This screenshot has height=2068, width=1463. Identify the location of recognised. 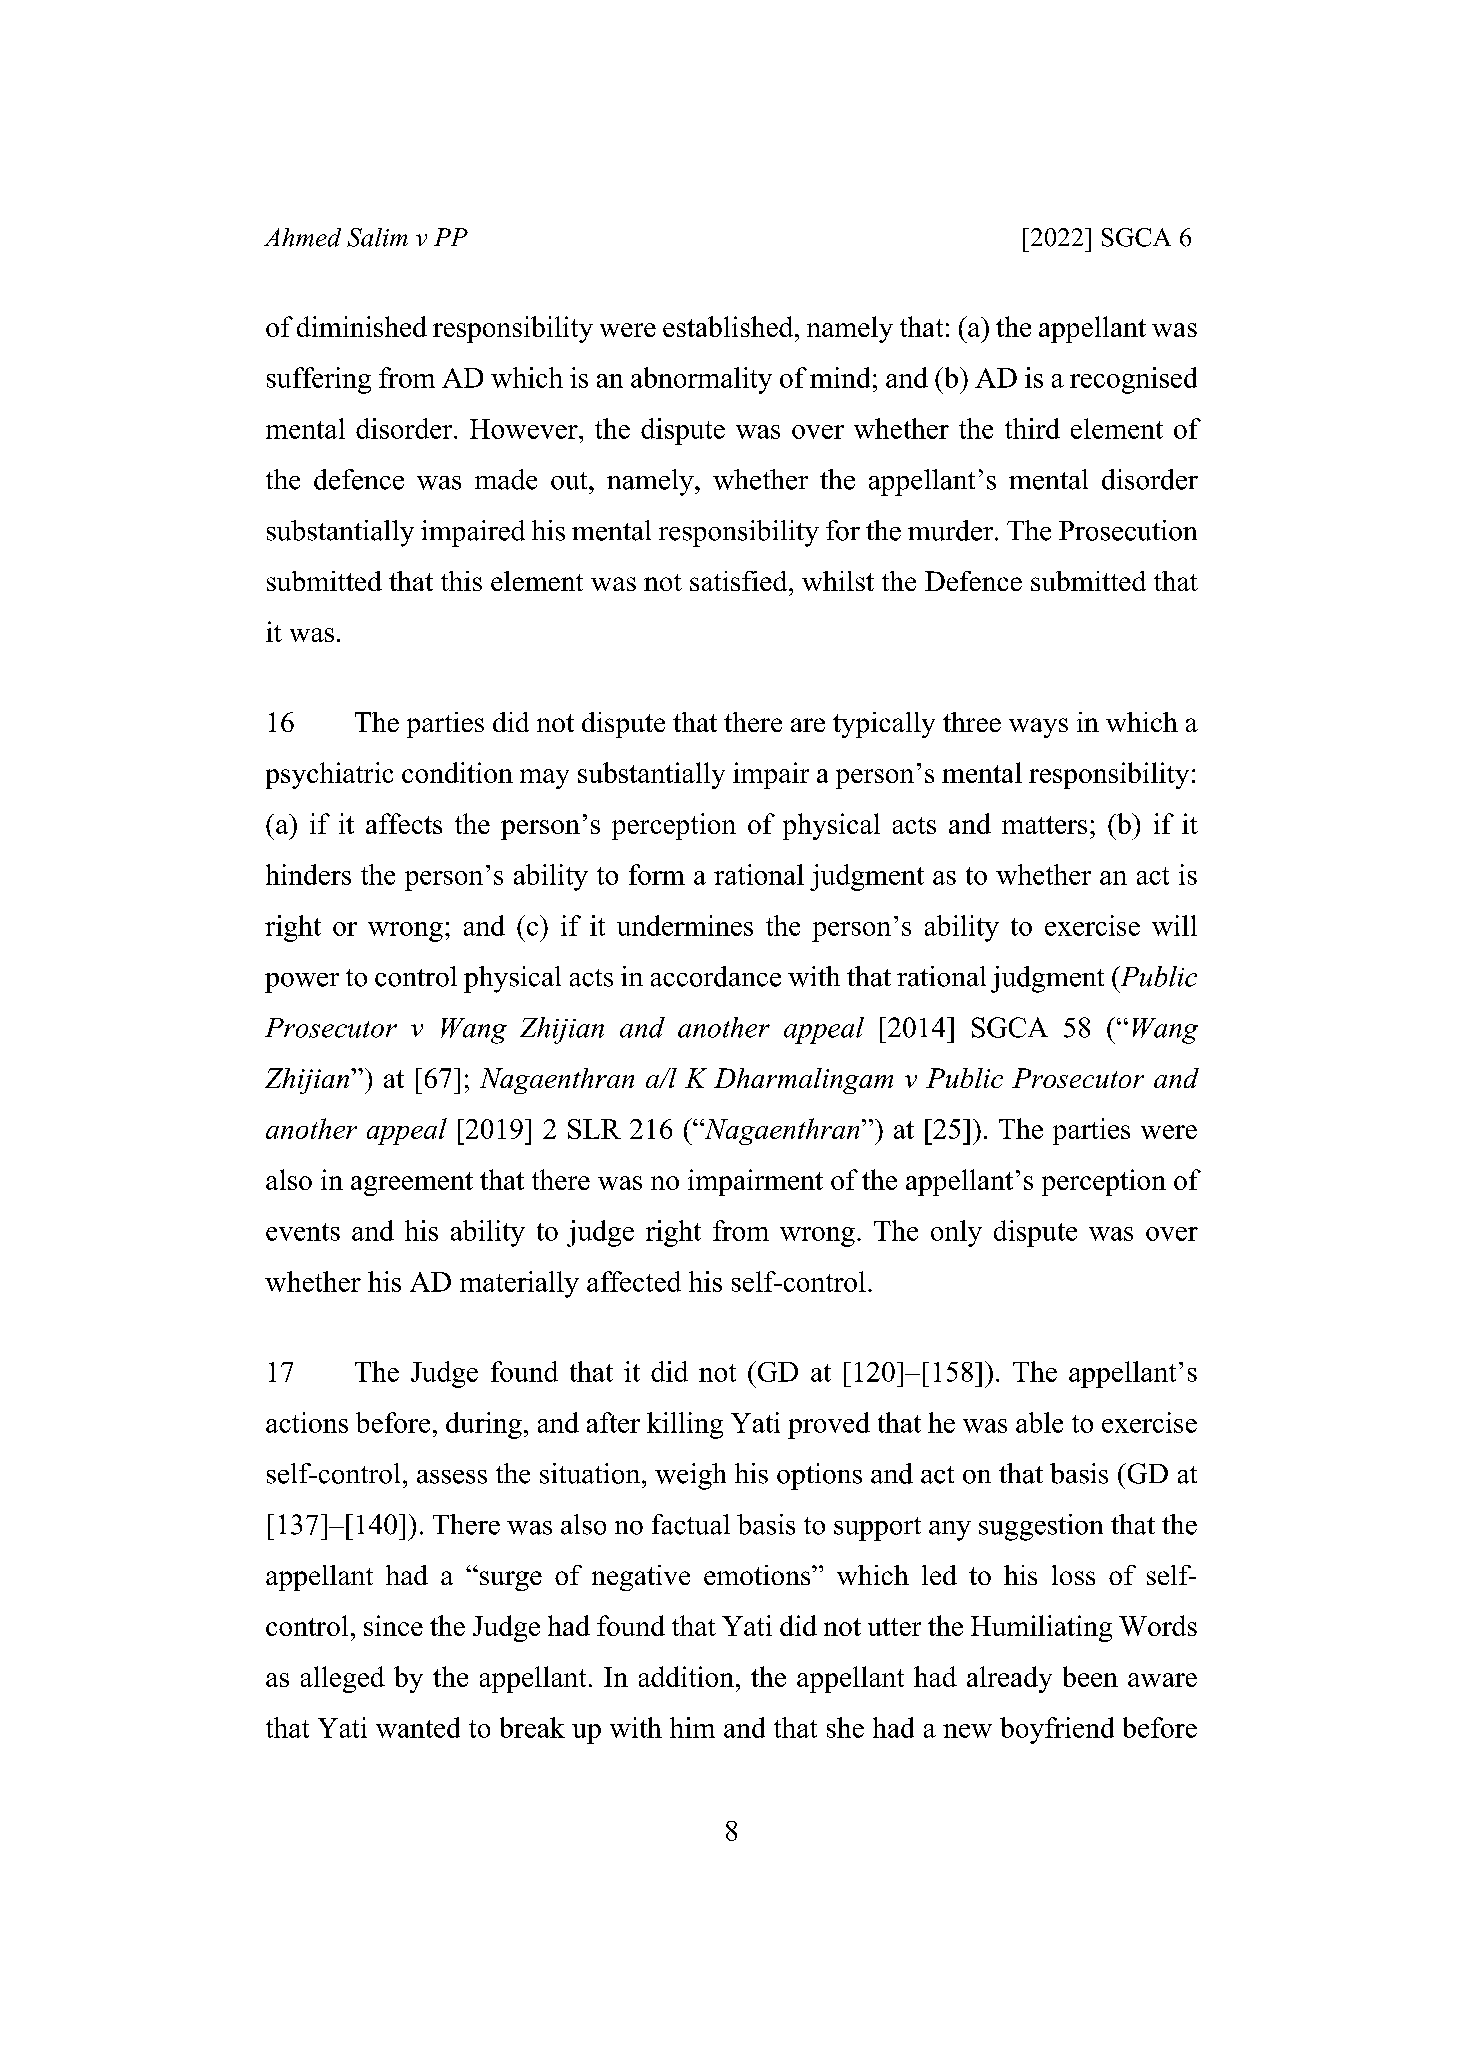
(1133, 380).
